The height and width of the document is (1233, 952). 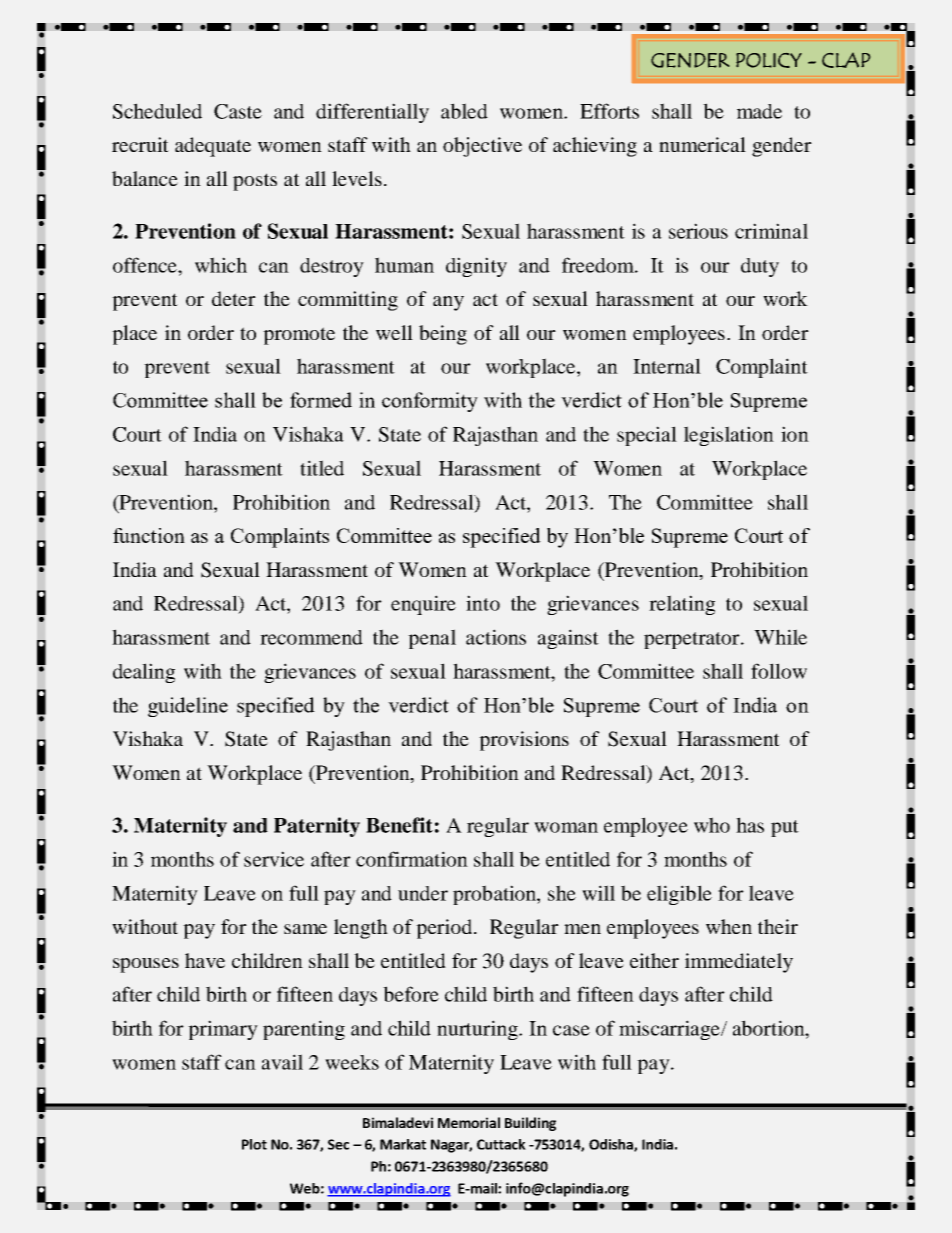 What do you see at coordinates (483, 603) in the document?
I see `into` at bounding box center [483, 603].
